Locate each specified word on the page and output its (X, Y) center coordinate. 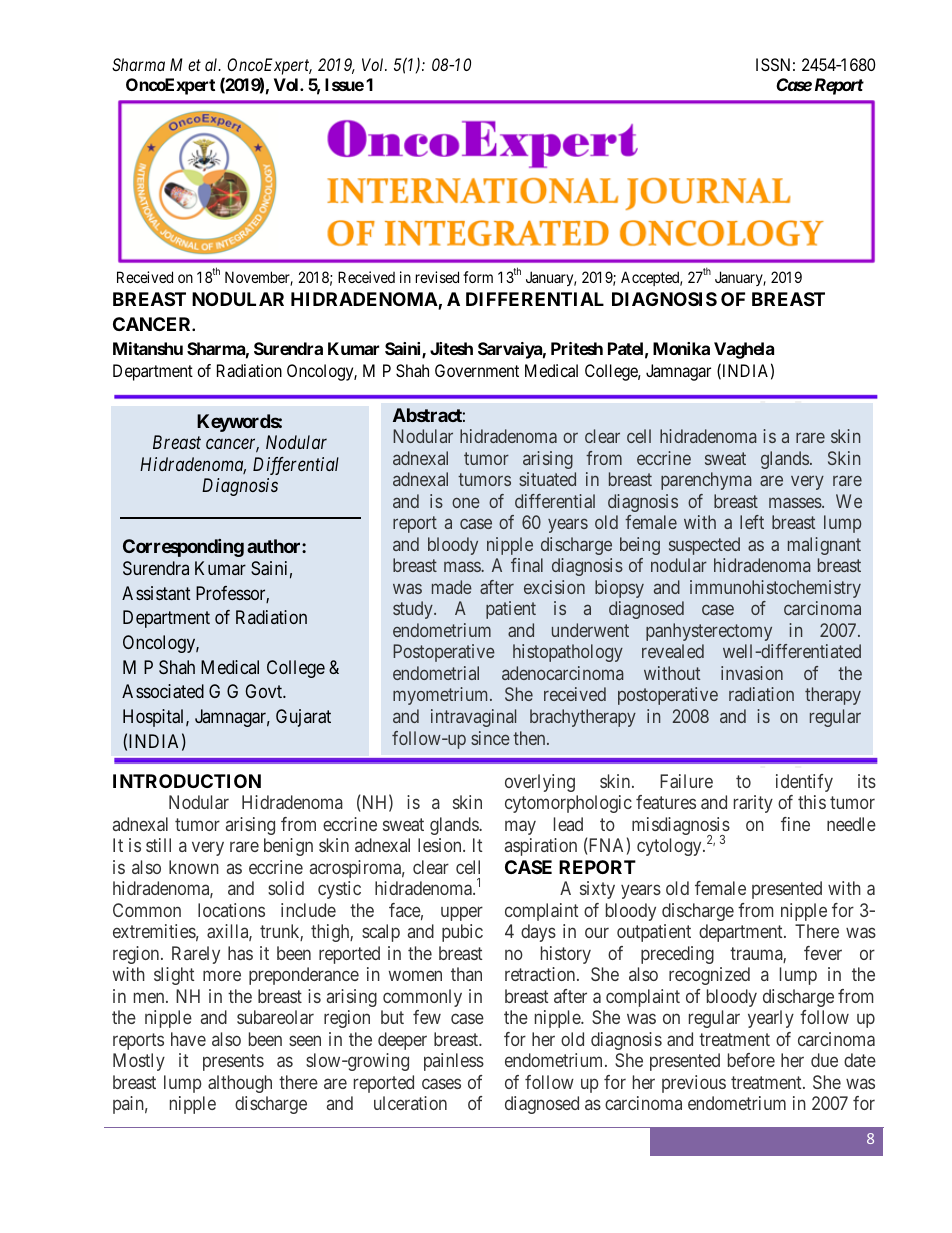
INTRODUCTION (187, 781)
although (240, 1084)
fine (795, 824)
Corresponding (183, 548)
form (478, 277)
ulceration (410, 1103)
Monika (681, 348)
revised (437, 277)
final (527, 565)
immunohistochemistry (775, 589)
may (520, 827)
